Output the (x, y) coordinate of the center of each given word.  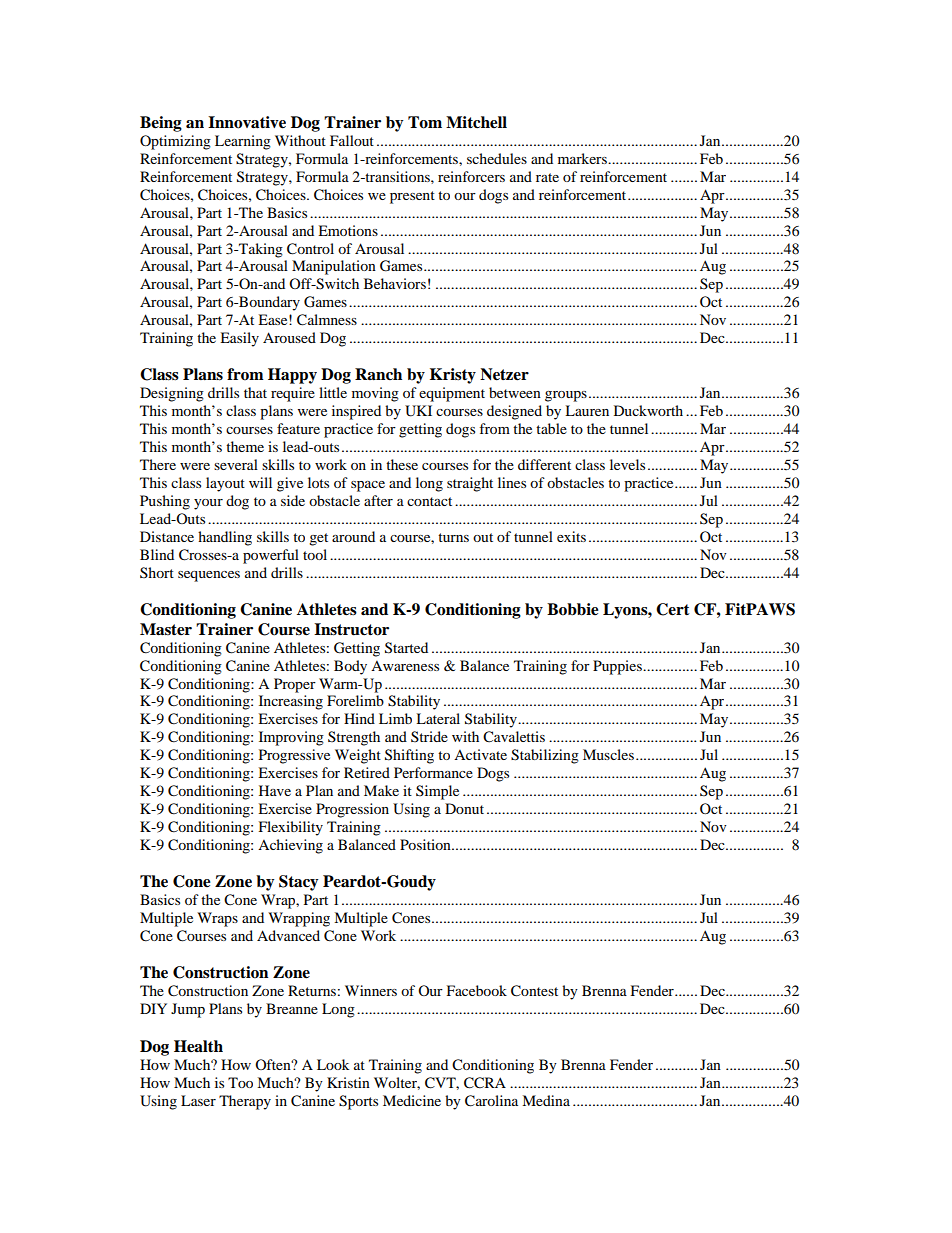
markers (583, 158)
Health (198, 1046)
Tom (425, 122)
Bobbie (573, 609)
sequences (209, 576)
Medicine (412, 1100)
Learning (243, 142)
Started (406, 648)
